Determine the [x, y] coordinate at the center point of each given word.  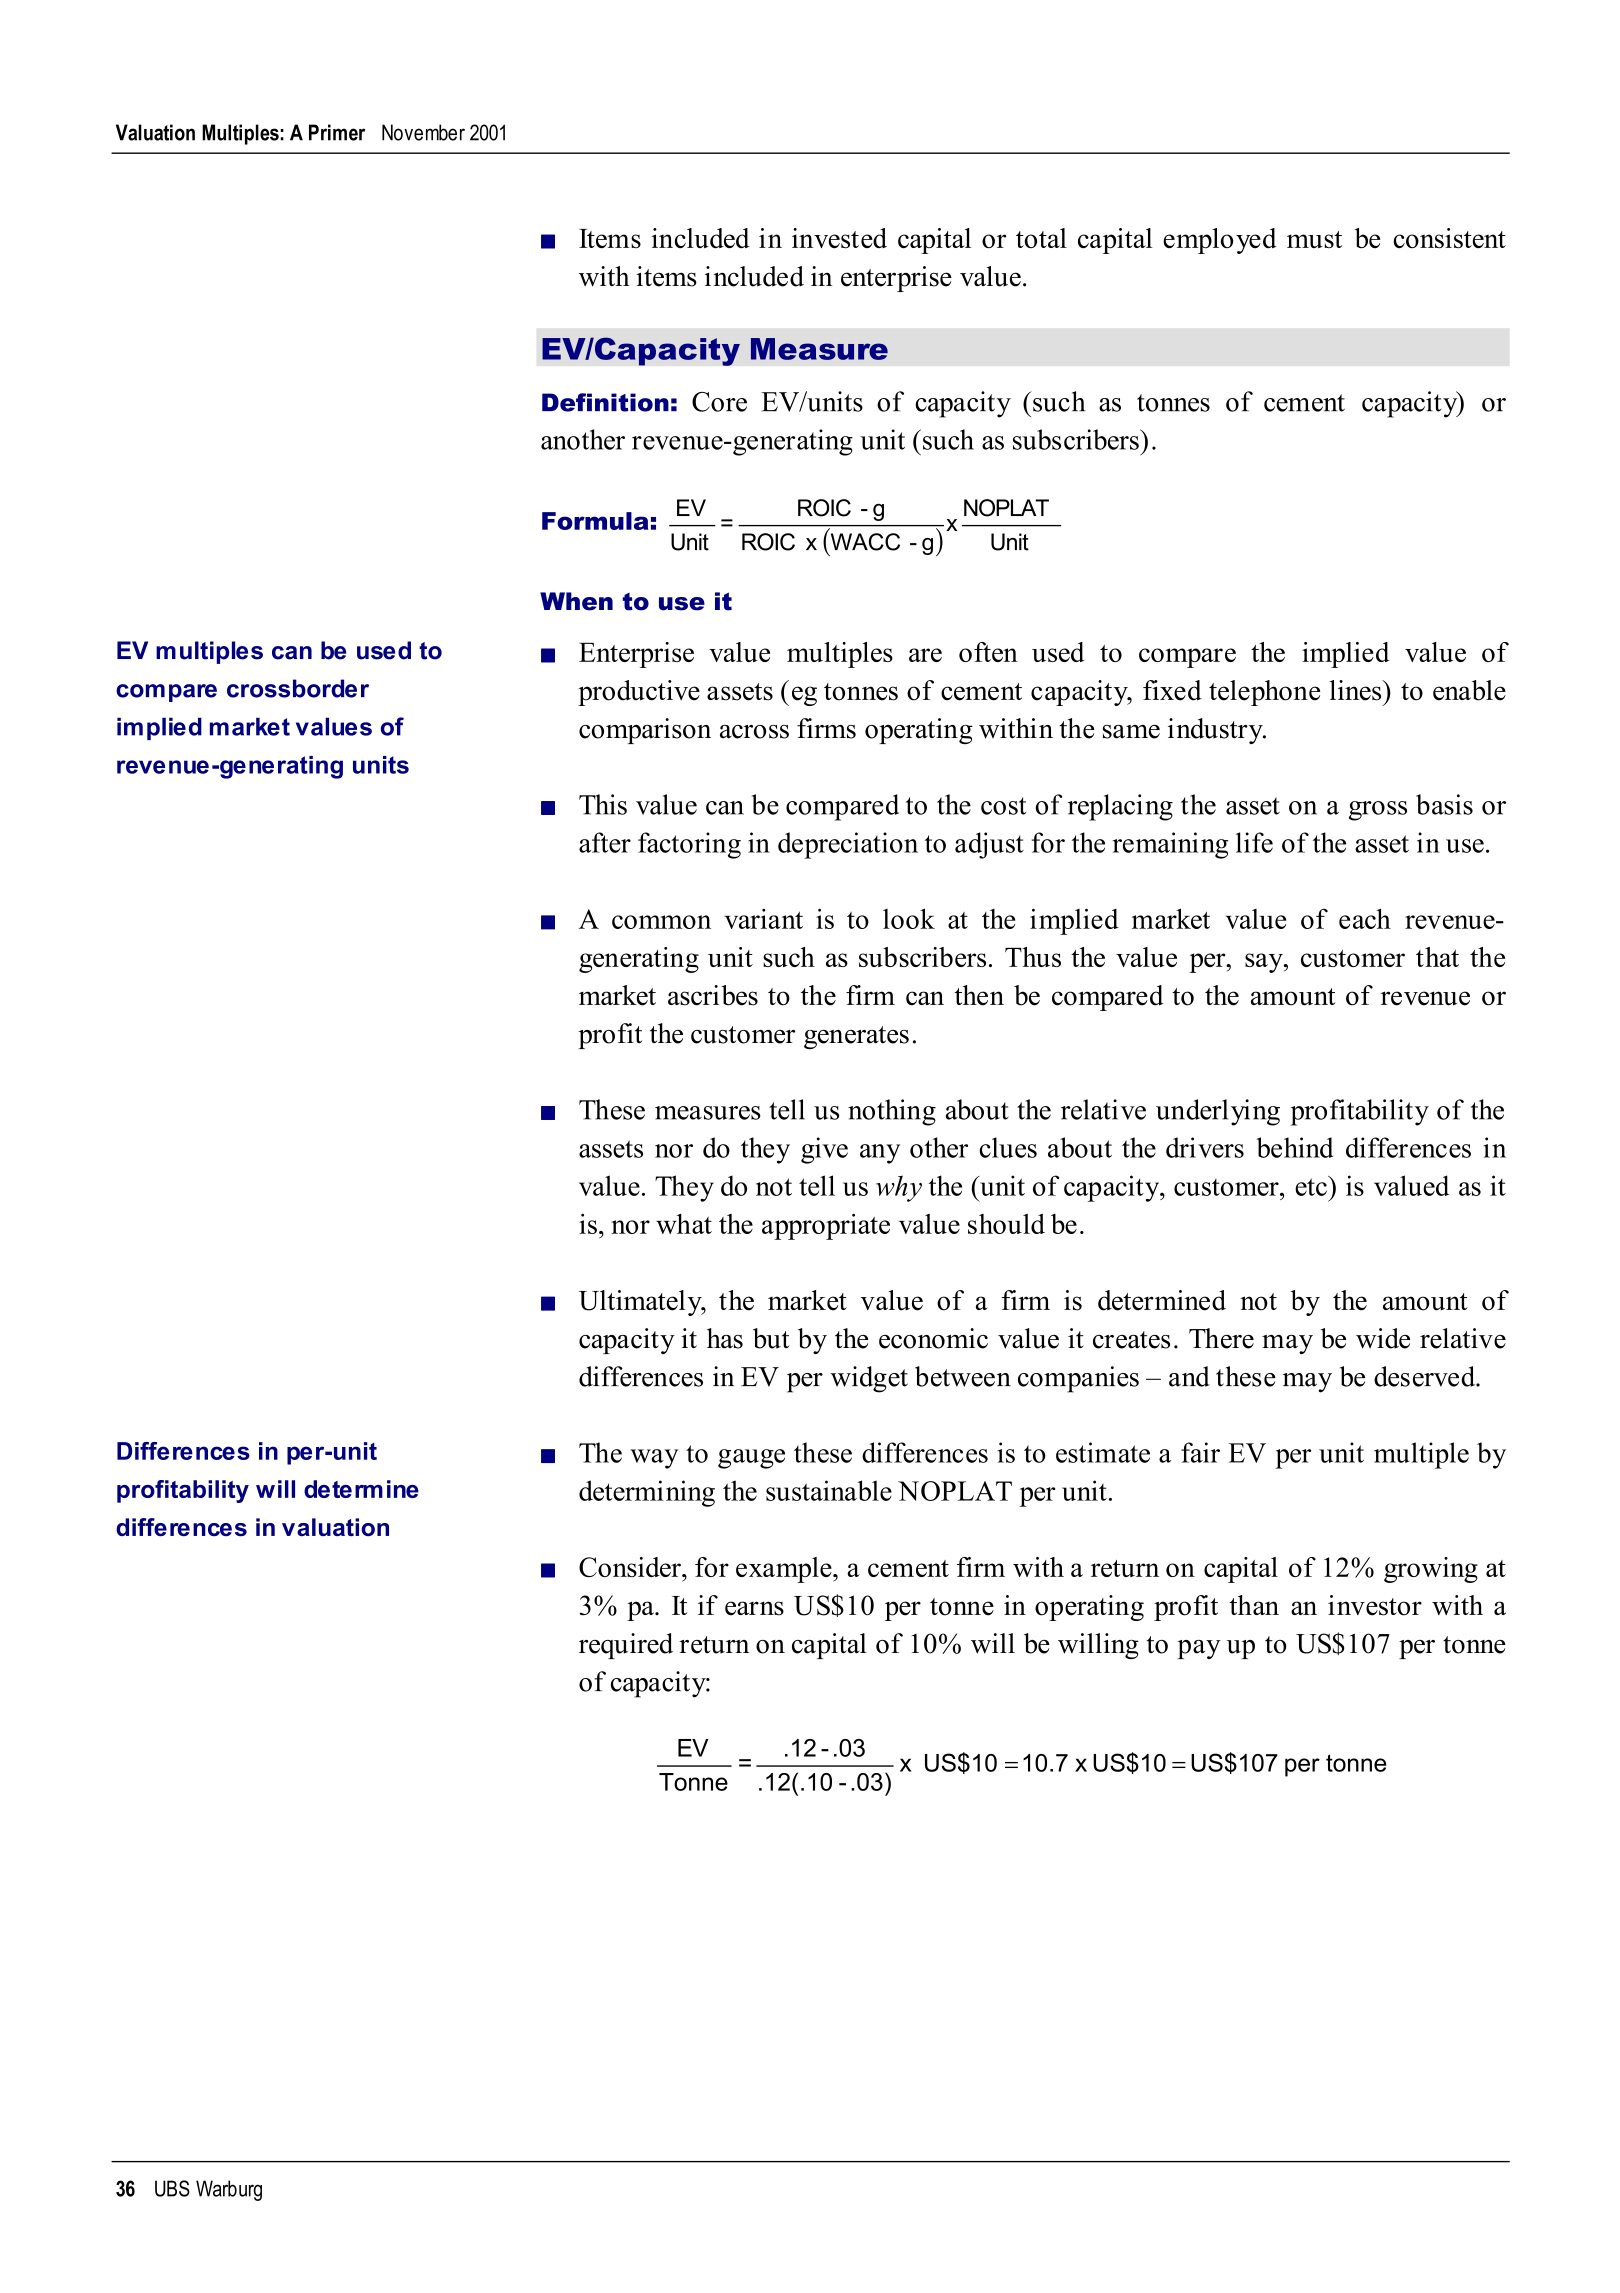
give [824, 1150]
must [1314, 239]
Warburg [229, 2190]
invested [839, 238]
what [684, 1224]
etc [1312, 1186]
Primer [337, 132]
